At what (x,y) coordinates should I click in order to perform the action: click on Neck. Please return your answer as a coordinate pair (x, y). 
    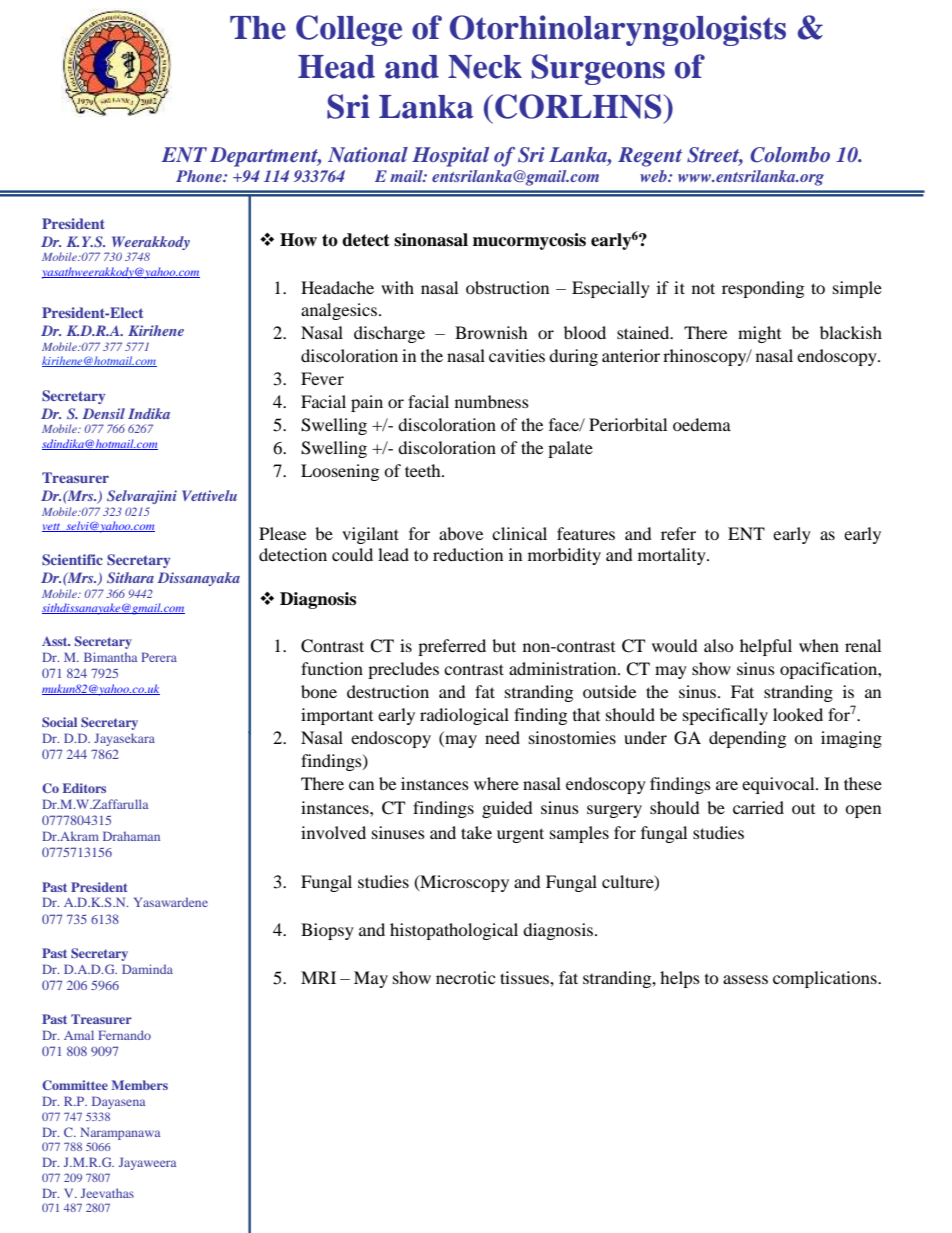
    Looking at the image, I should click on (485, 67).
